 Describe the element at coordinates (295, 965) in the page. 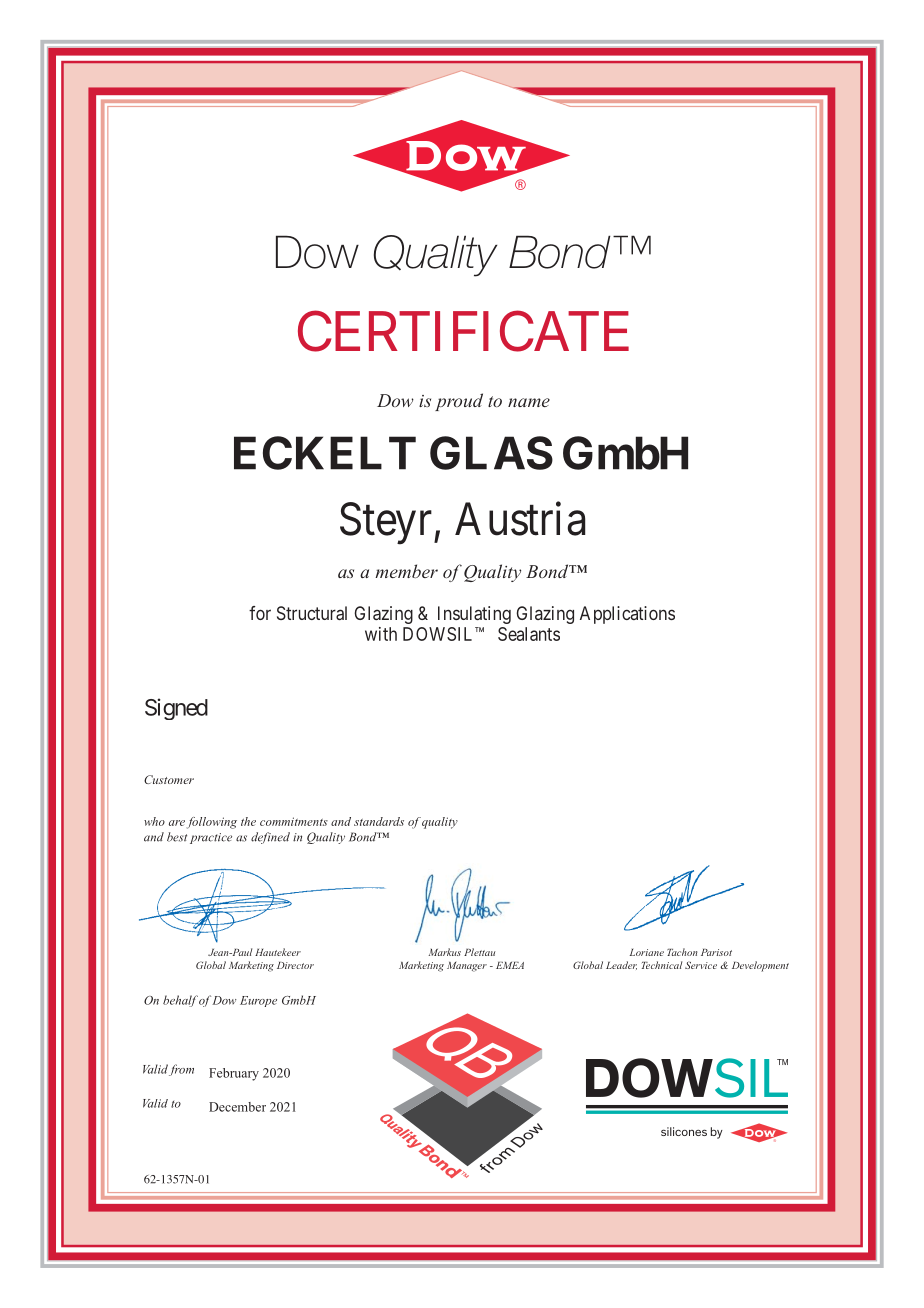

I see `Director` at that location.
